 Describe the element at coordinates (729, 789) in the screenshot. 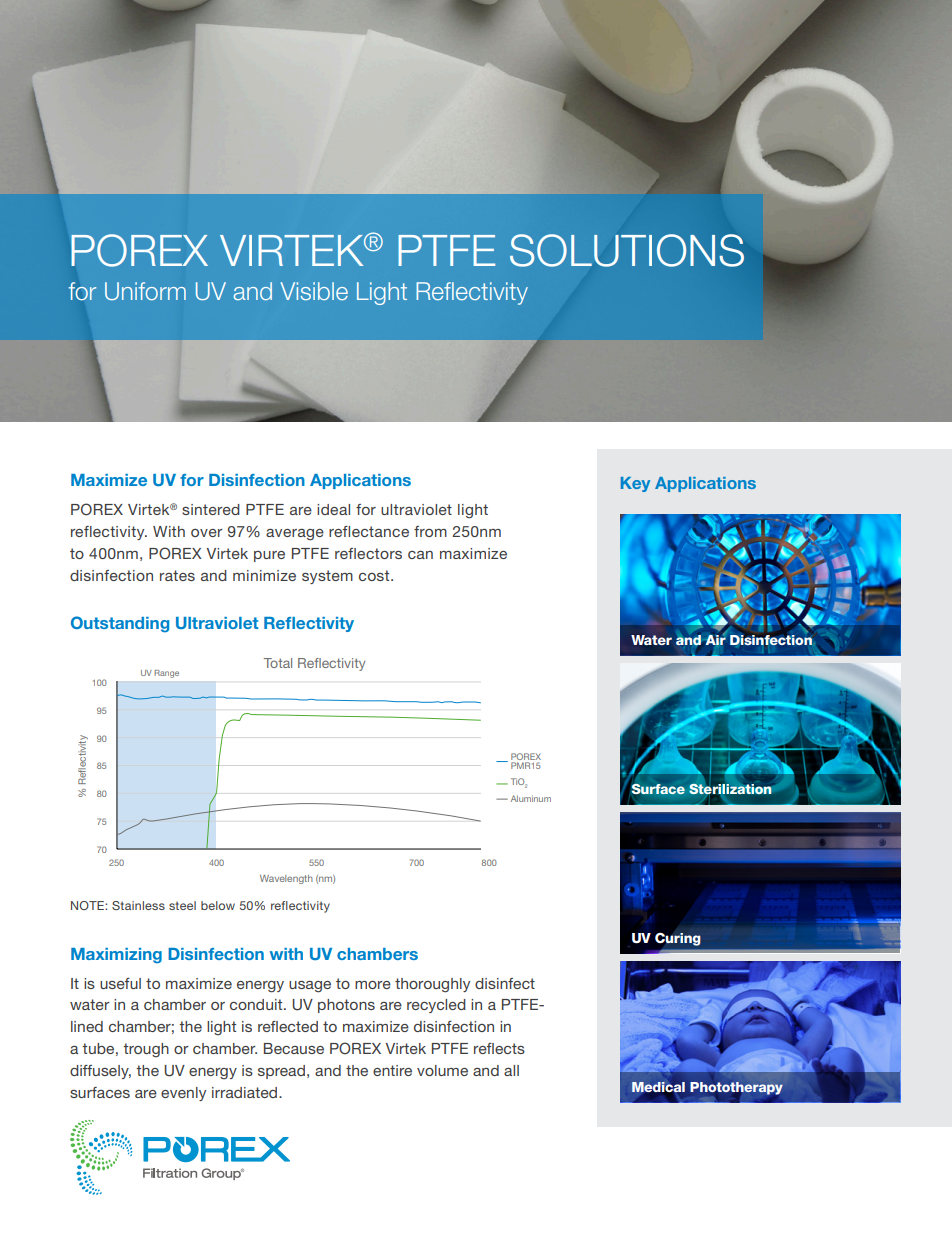

I see `Sterilization` at that location.
